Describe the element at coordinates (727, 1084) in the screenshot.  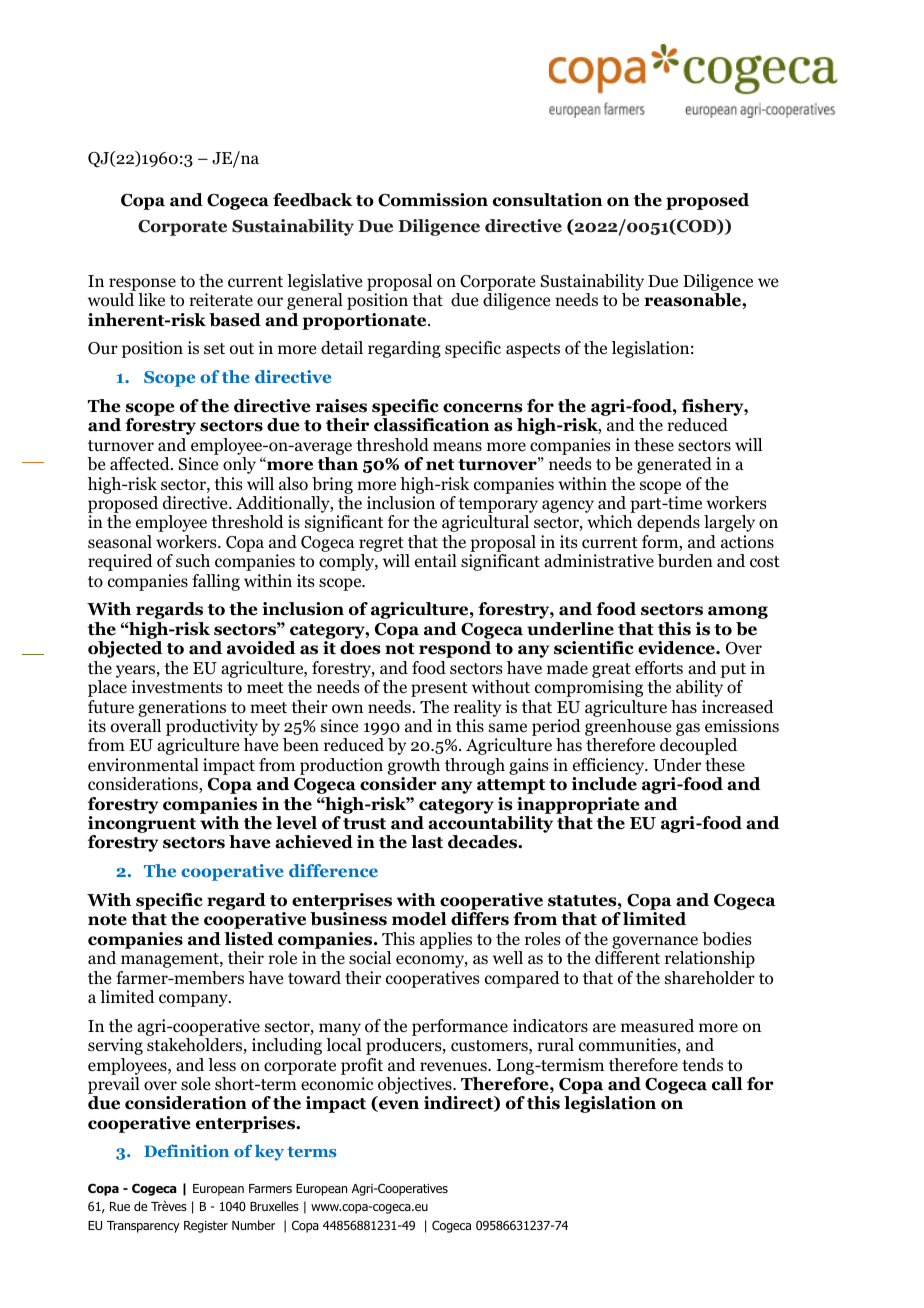
I see `call` at that location.
